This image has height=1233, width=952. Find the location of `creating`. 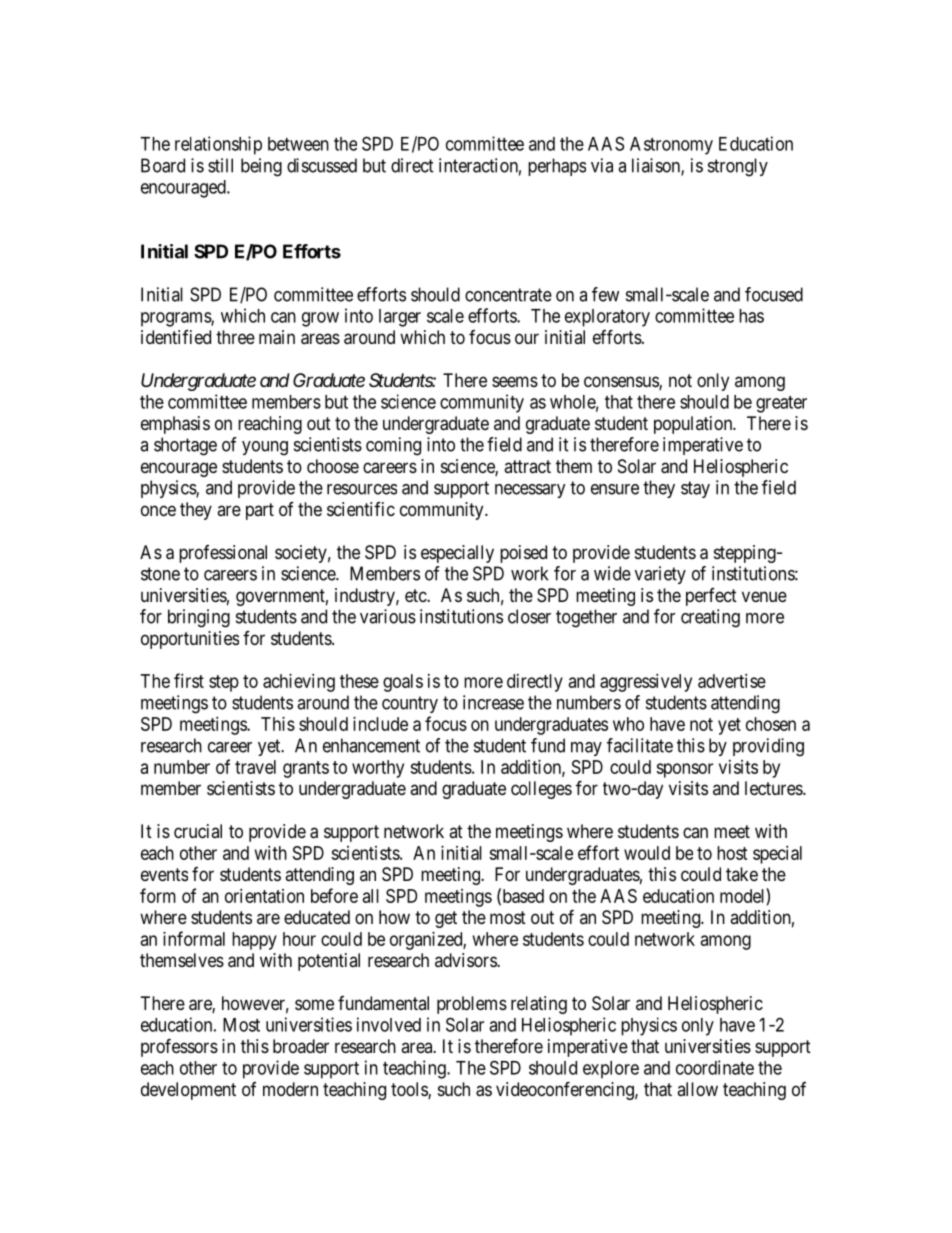

creating is located at coordinates (710, 618).
